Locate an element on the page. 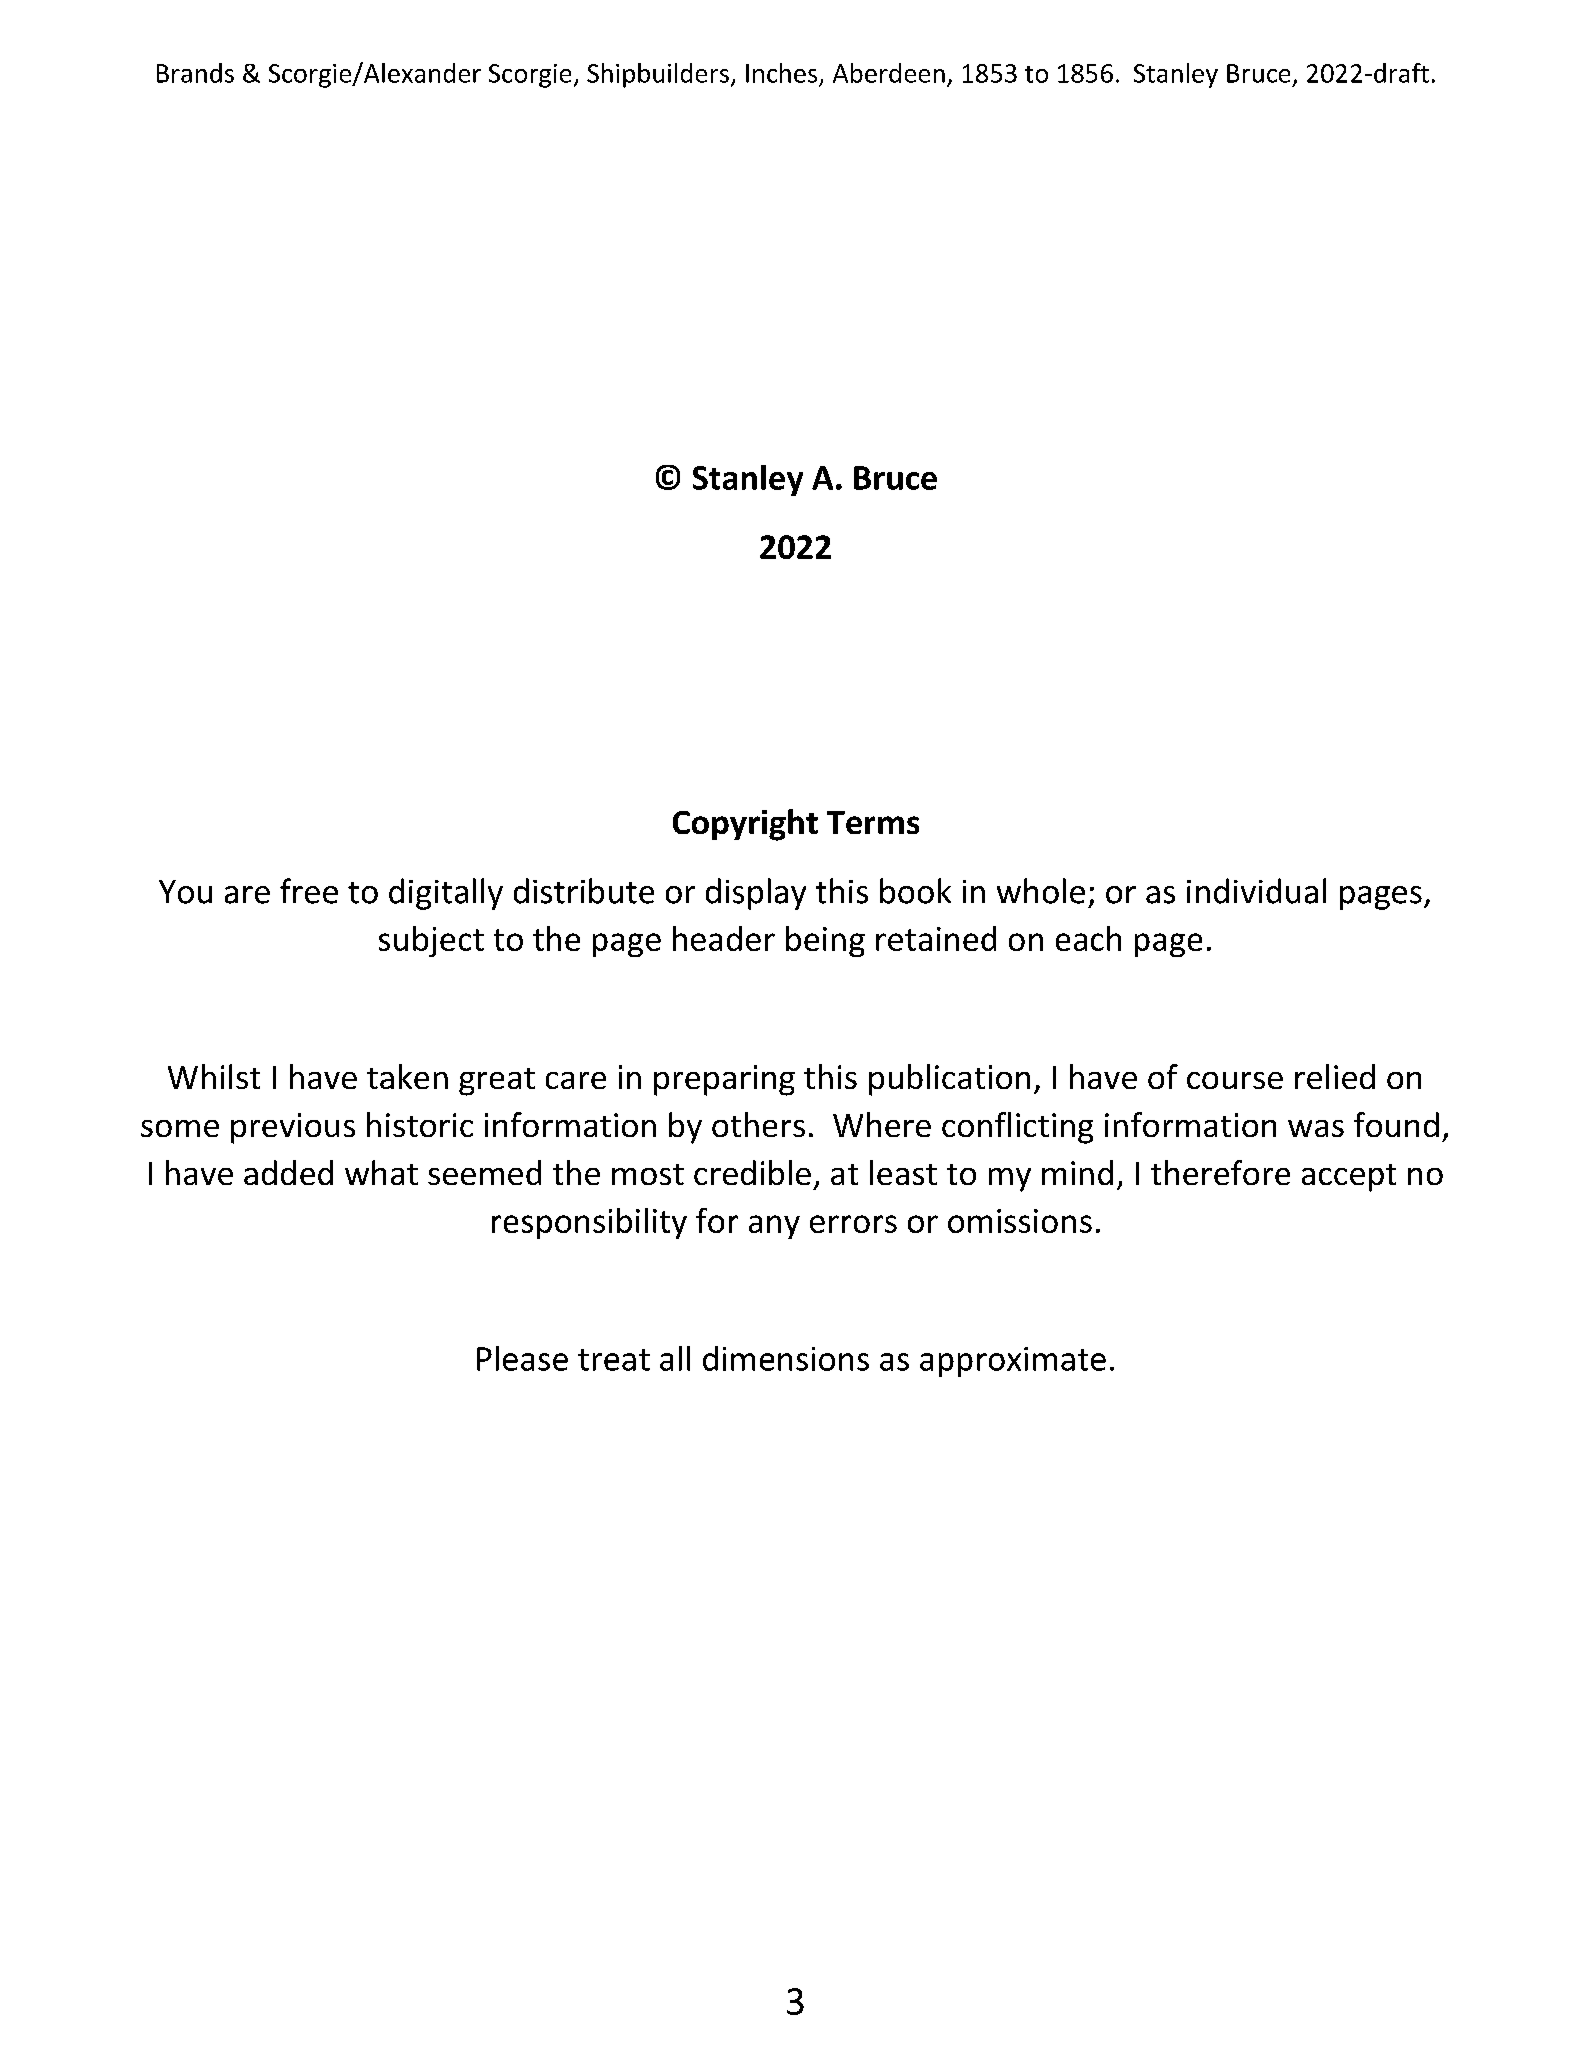 The width and height of the document is (1594, 2062). Brands is located at coordinates (195, 73).
